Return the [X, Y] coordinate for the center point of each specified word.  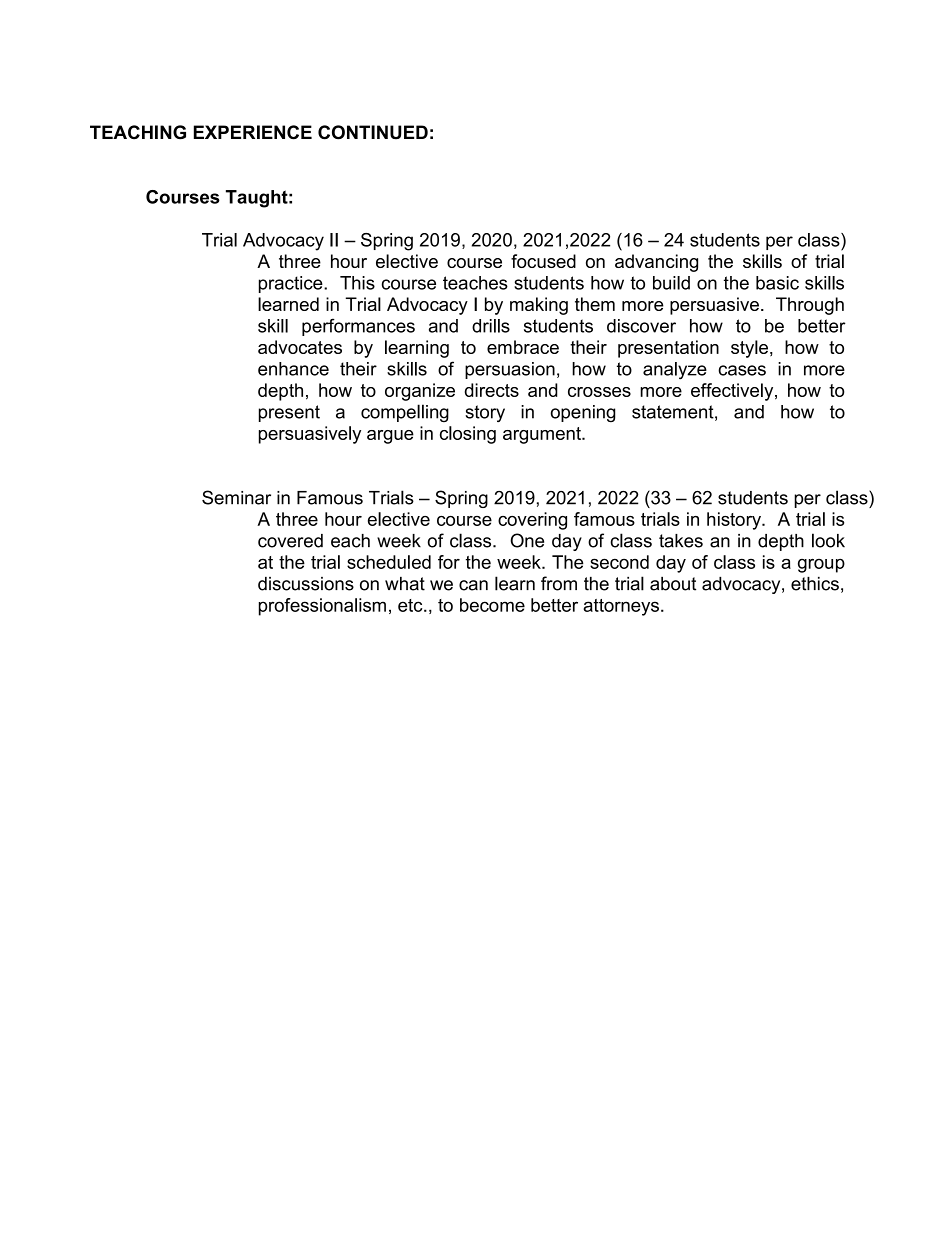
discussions [306, 584]
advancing [656, 263]
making [539, 306]
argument [543, 435]
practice [292, 284]
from [559, 583]
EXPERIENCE [253, 132]
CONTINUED [373, 132]
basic [777, 283]
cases [742, 370]
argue [390, 437]
